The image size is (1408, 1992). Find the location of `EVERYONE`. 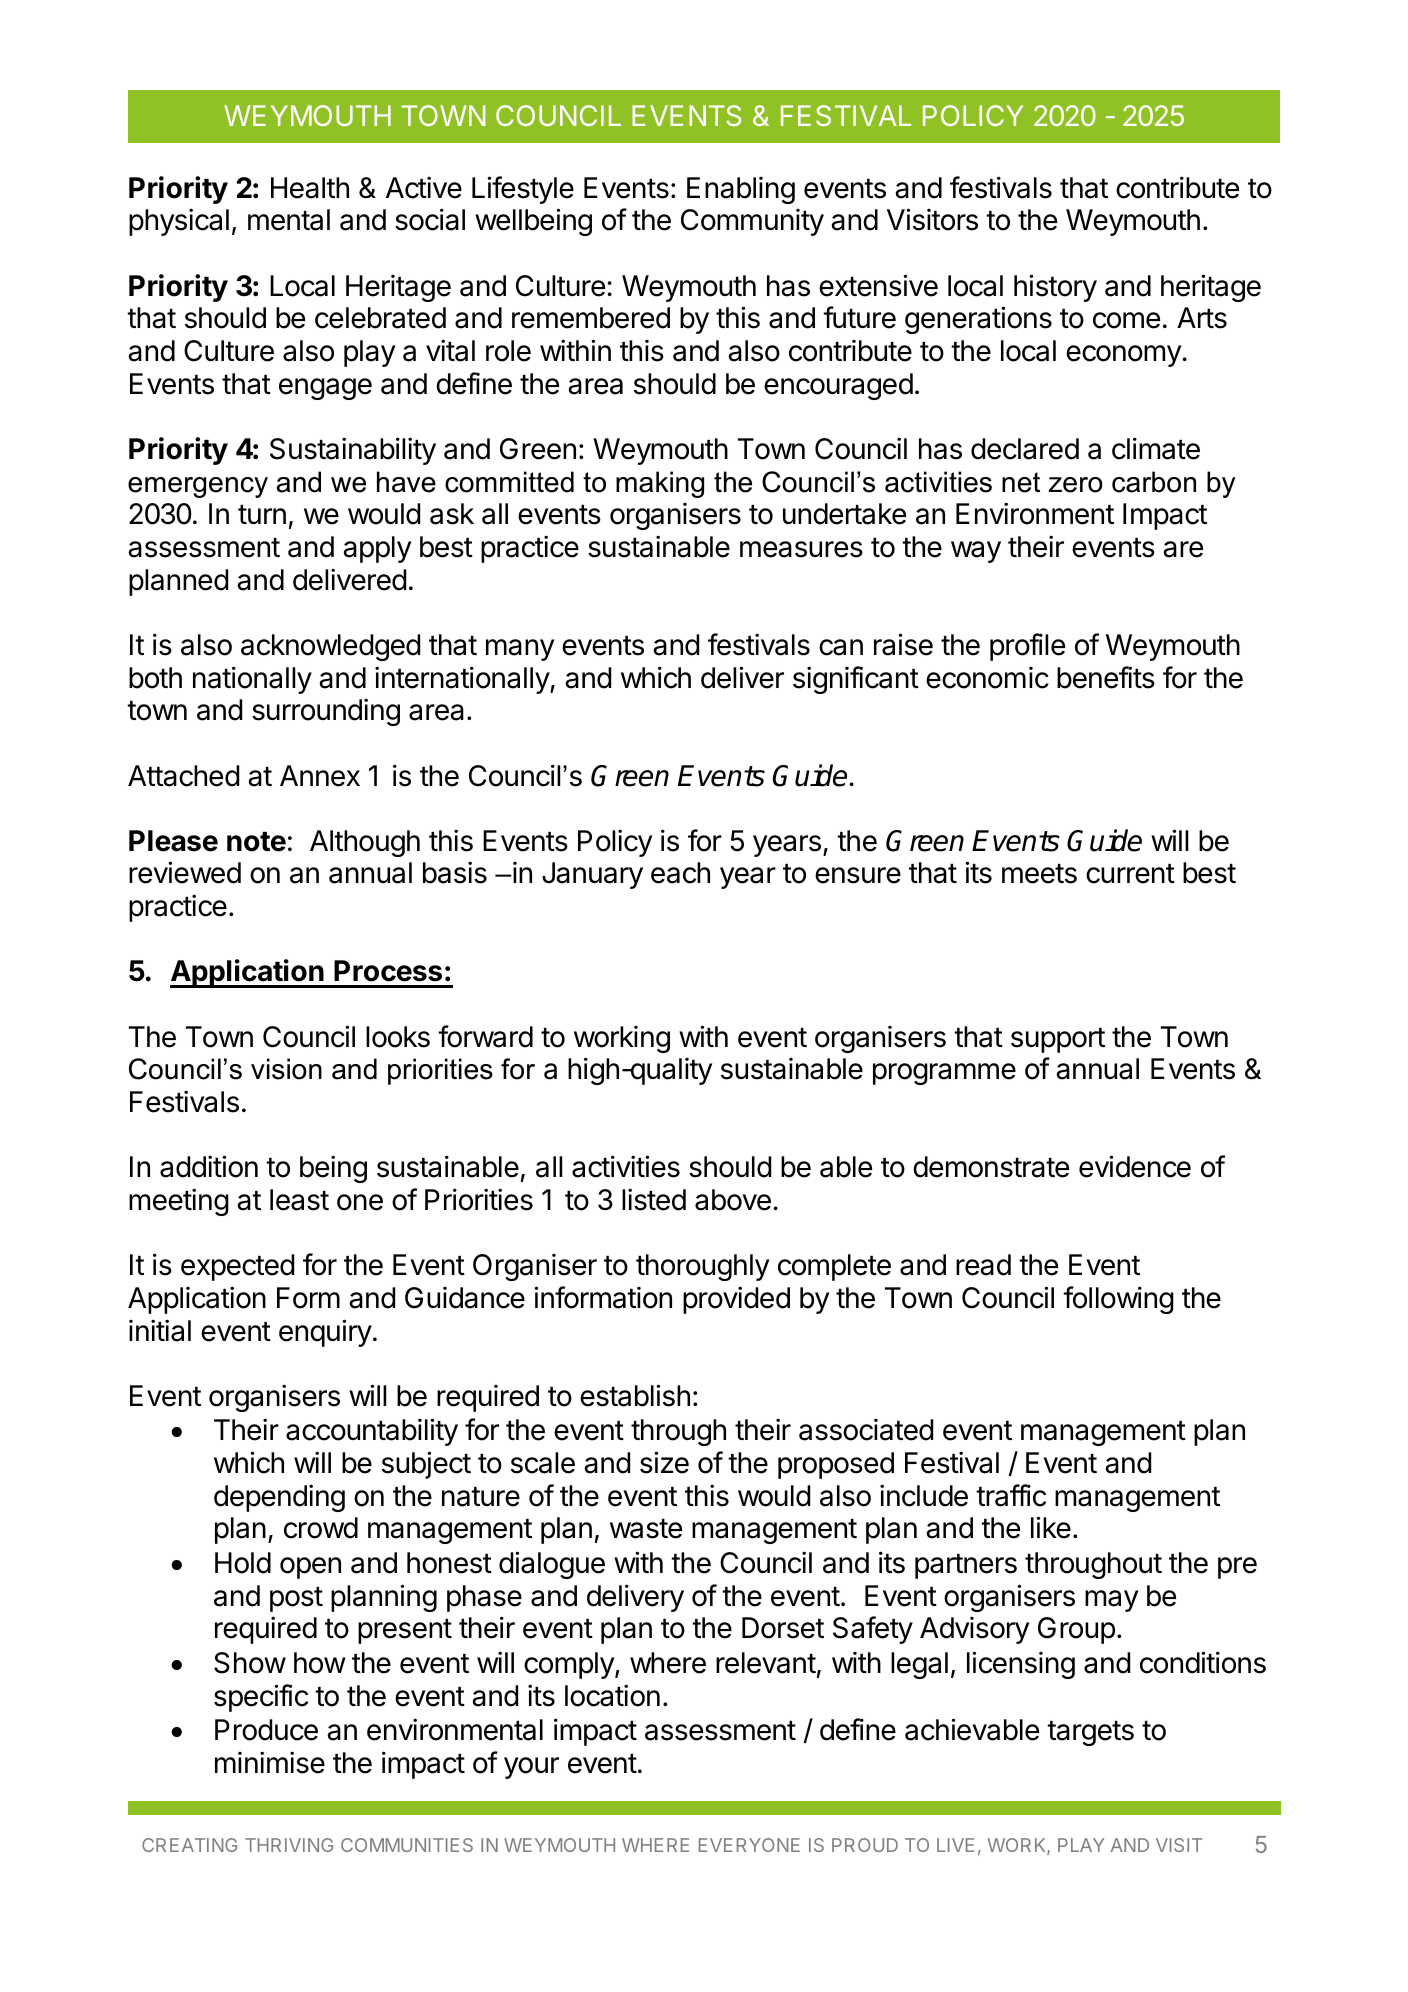

EVERYONE is located at coordinates (749, 1845).
